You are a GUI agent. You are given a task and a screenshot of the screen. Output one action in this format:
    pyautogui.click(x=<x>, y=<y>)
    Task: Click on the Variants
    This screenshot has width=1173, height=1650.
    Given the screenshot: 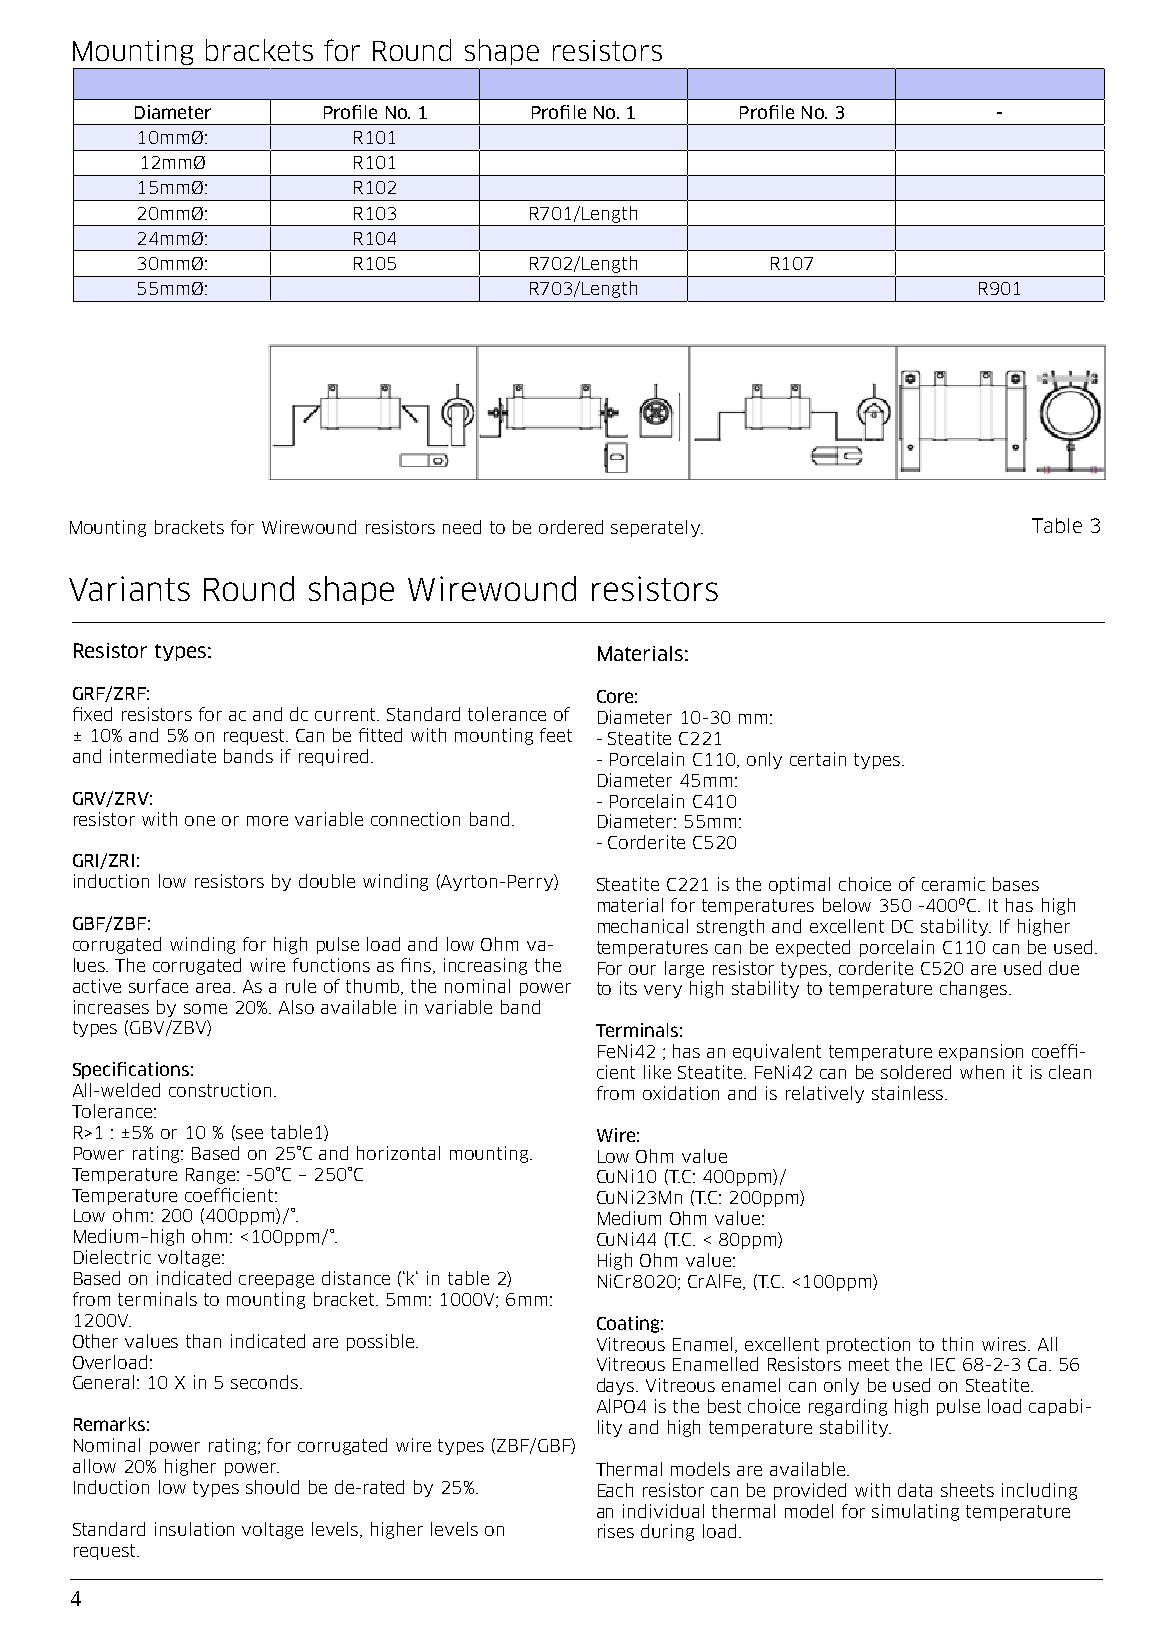 What is the action you would take?
    pyautogui.click(x=129, y=588)
